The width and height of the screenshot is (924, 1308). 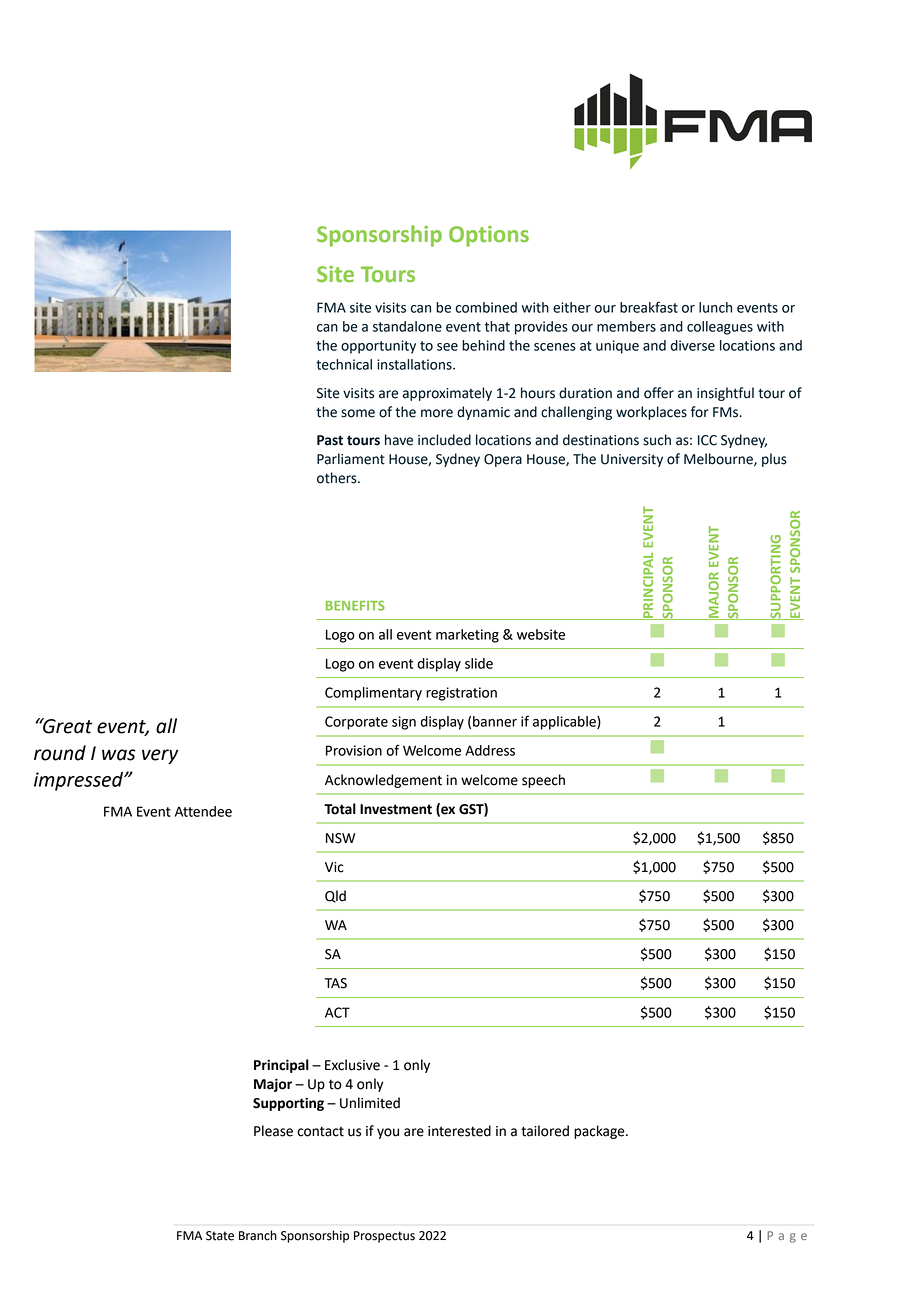 I want to click on sign, so click(x=404, y=723).
